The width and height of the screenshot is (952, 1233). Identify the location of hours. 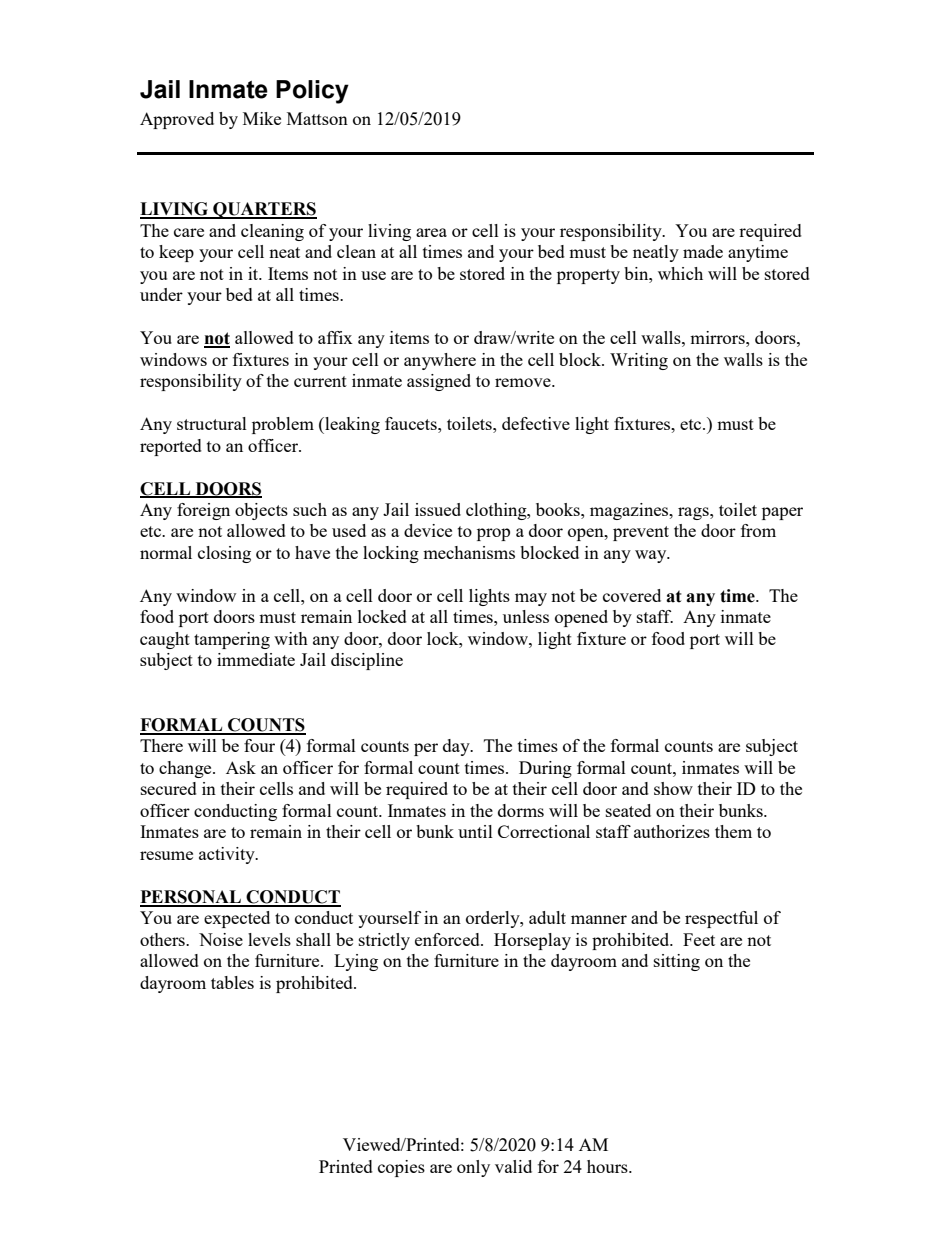
(608, 1166).
